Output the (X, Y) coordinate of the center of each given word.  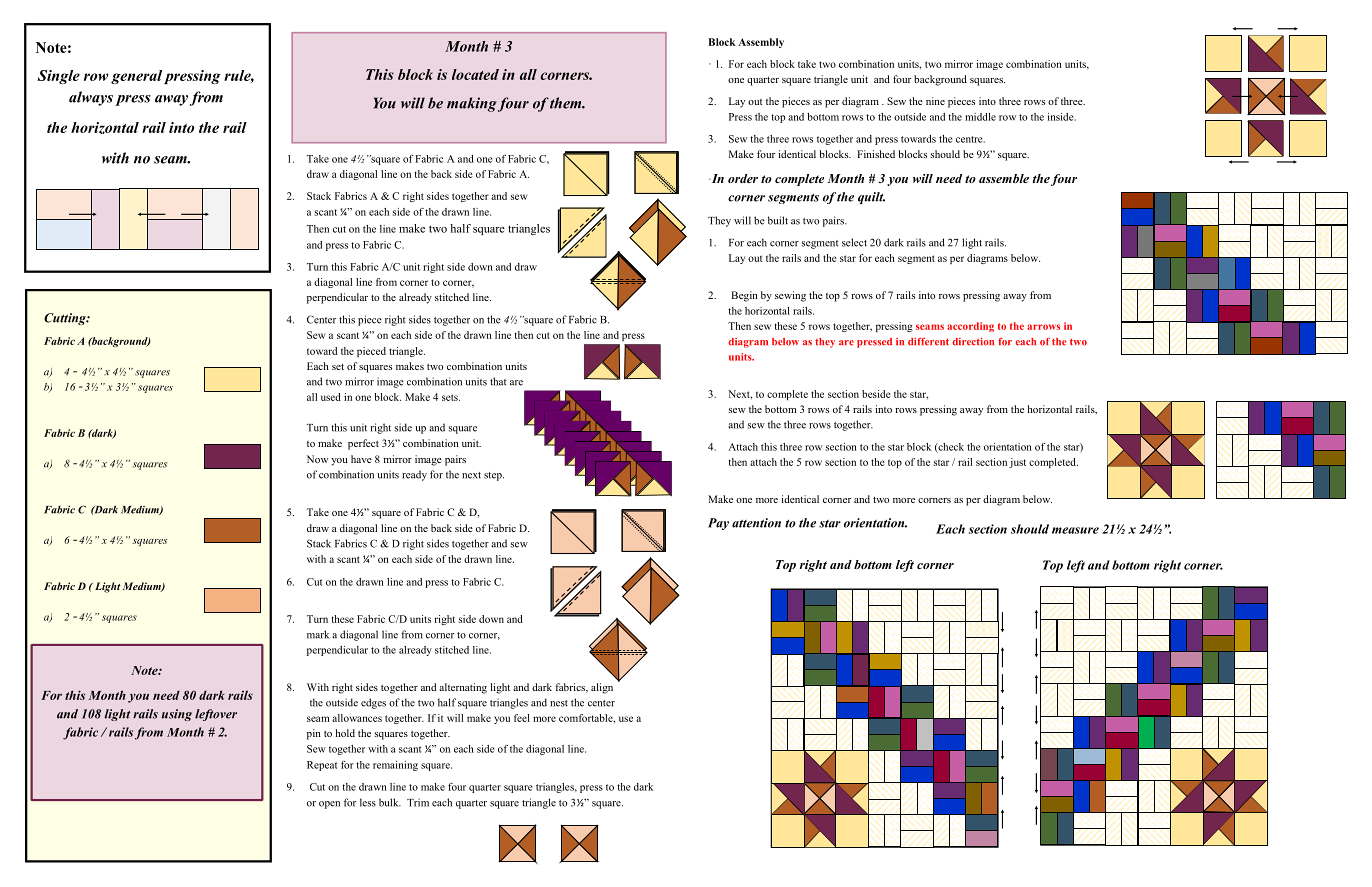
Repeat (322, 766)
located (475, 74)
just (1017, 463)
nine (935, 101)
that (498, 381)
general (136, 77)
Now (317, 459)
